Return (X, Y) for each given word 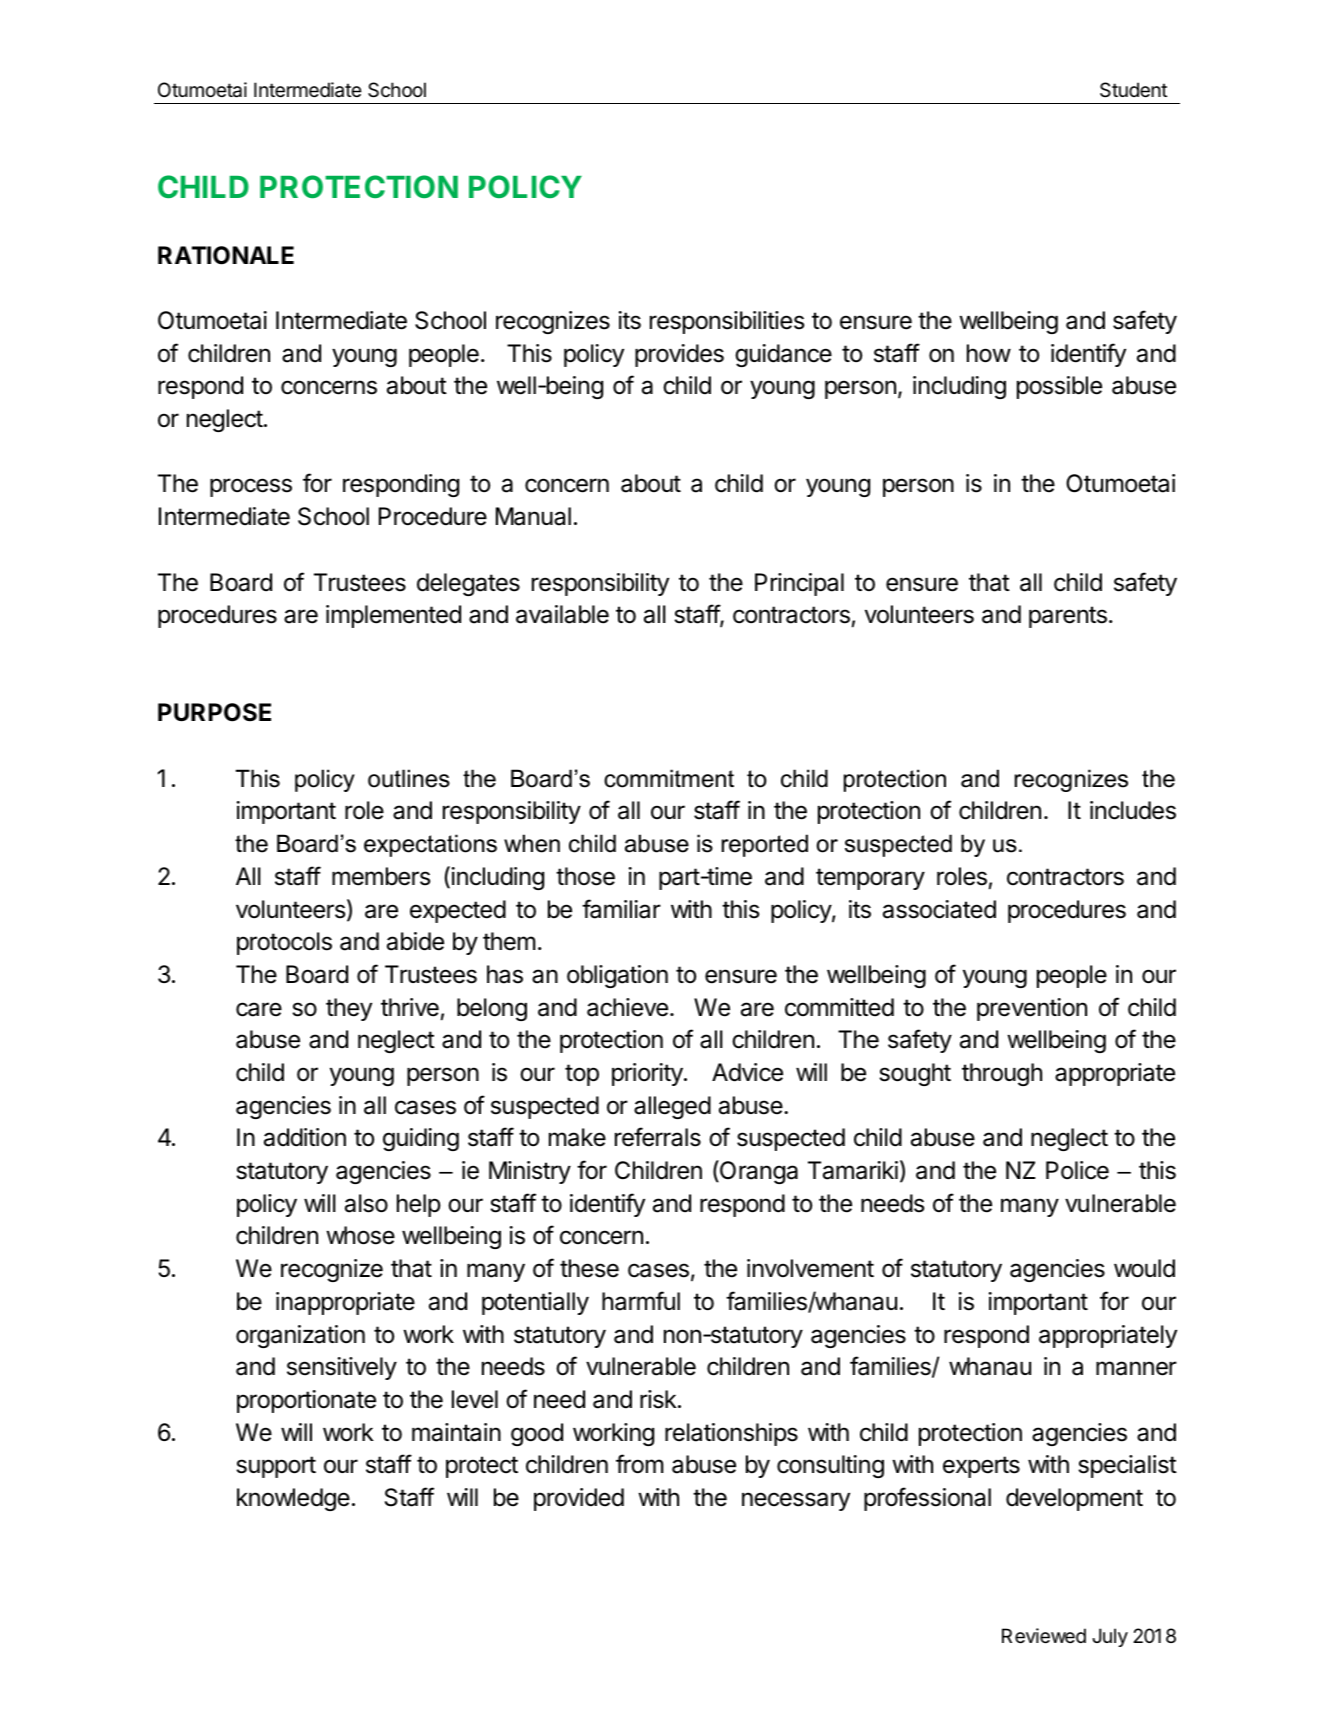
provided (579, 1499)
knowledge (293, 1499)
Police (1077, 1170)
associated (939, 909)
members (381, 876)
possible (1059, 387)
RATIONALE (226, 255)
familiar (621, 909)
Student (1133, 90)
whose (360, 1235)
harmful (641, 1301)
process (251, 487)
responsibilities (727, 322)
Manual (533, 516)
